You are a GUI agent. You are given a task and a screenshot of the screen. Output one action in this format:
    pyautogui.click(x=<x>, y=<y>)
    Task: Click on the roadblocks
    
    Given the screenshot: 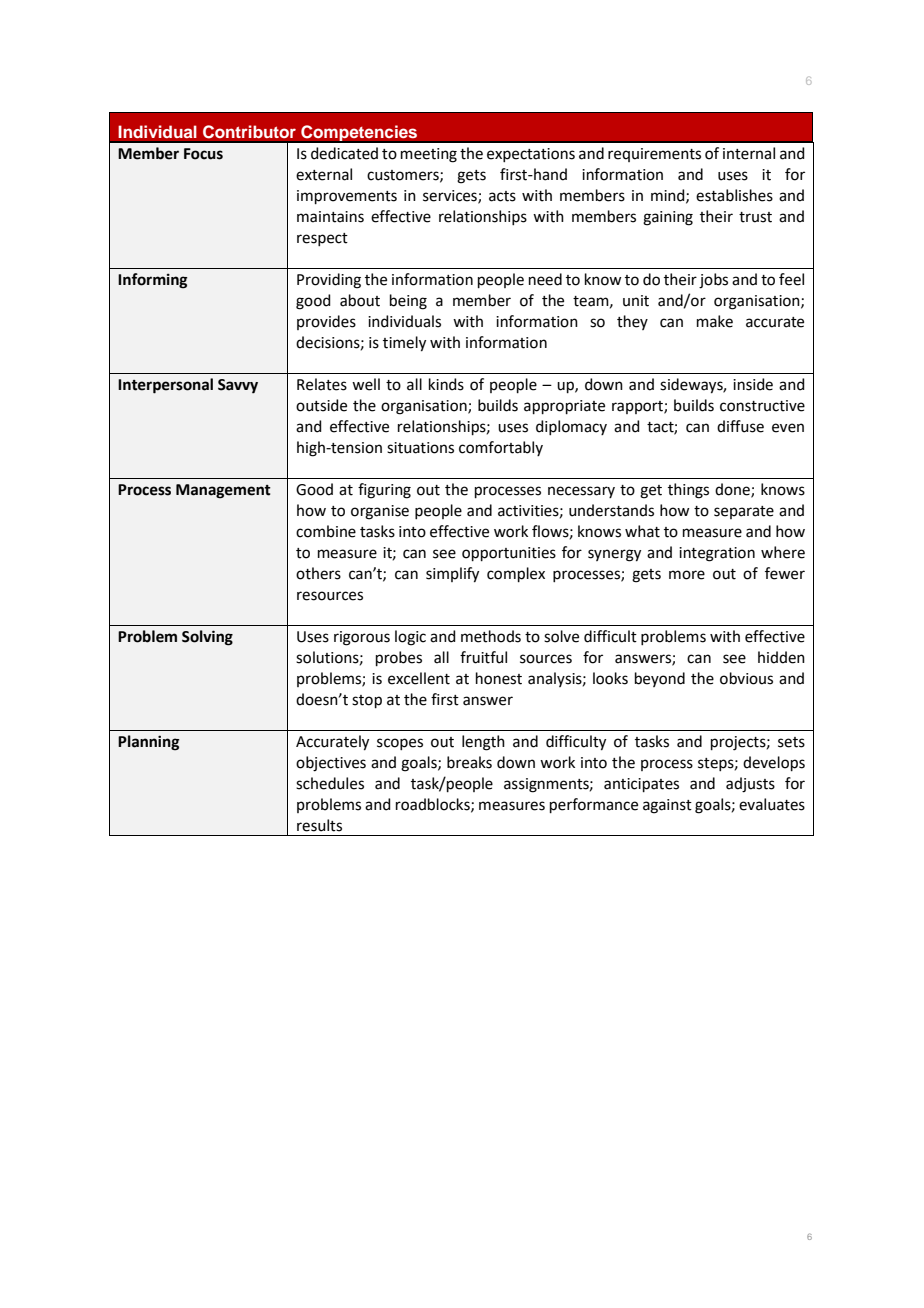 What is the action you would take?
    pyautogui.click(x=434, y=805)
